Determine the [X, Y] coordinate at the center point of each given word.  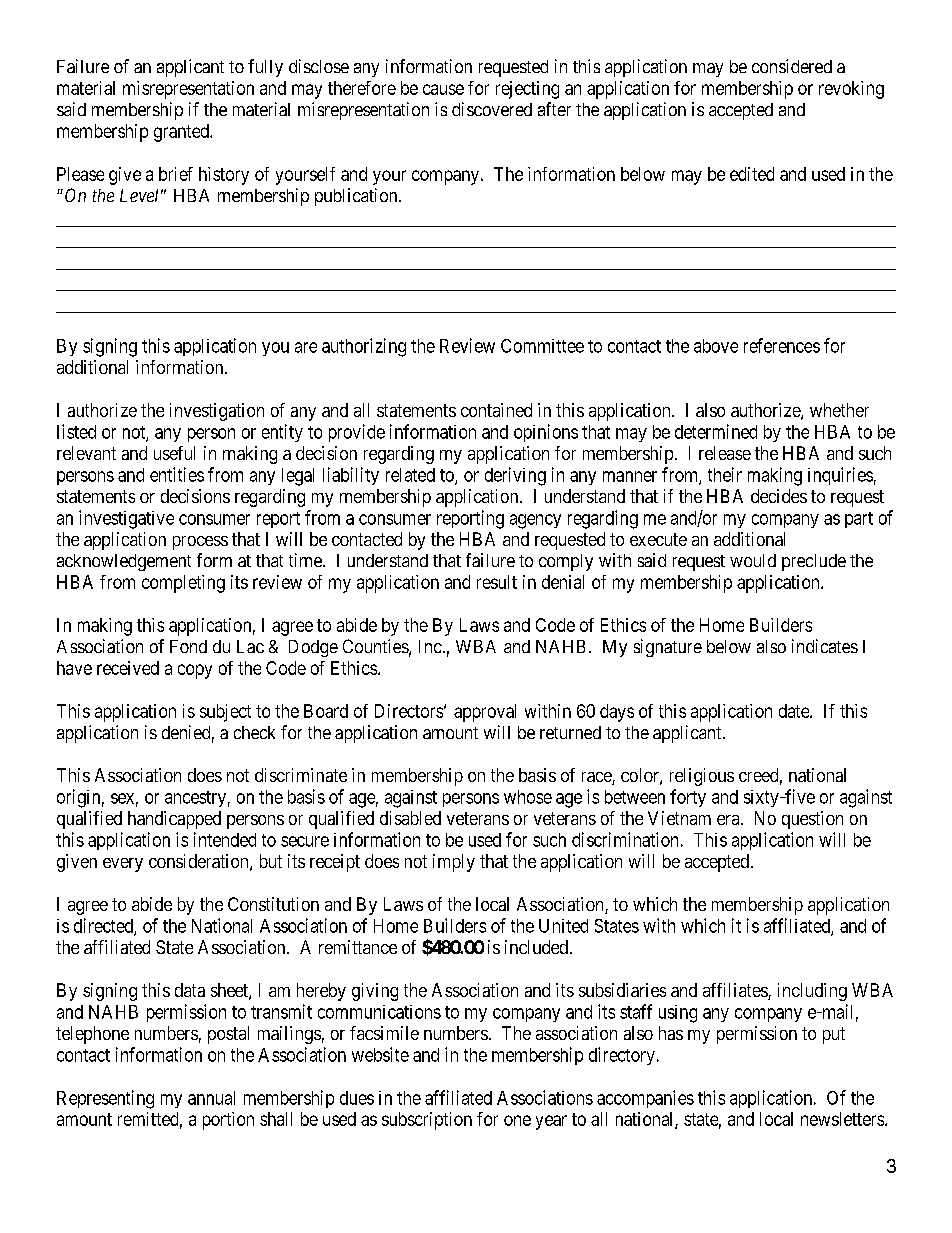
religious [702, 777]
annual [211, 1098]
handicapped [174, 820]
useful [174, 453]
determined [716, 431]
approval [485, 713]
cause [443, 89]
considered [792, 66]
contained [496, 410]
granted [182, 133]
